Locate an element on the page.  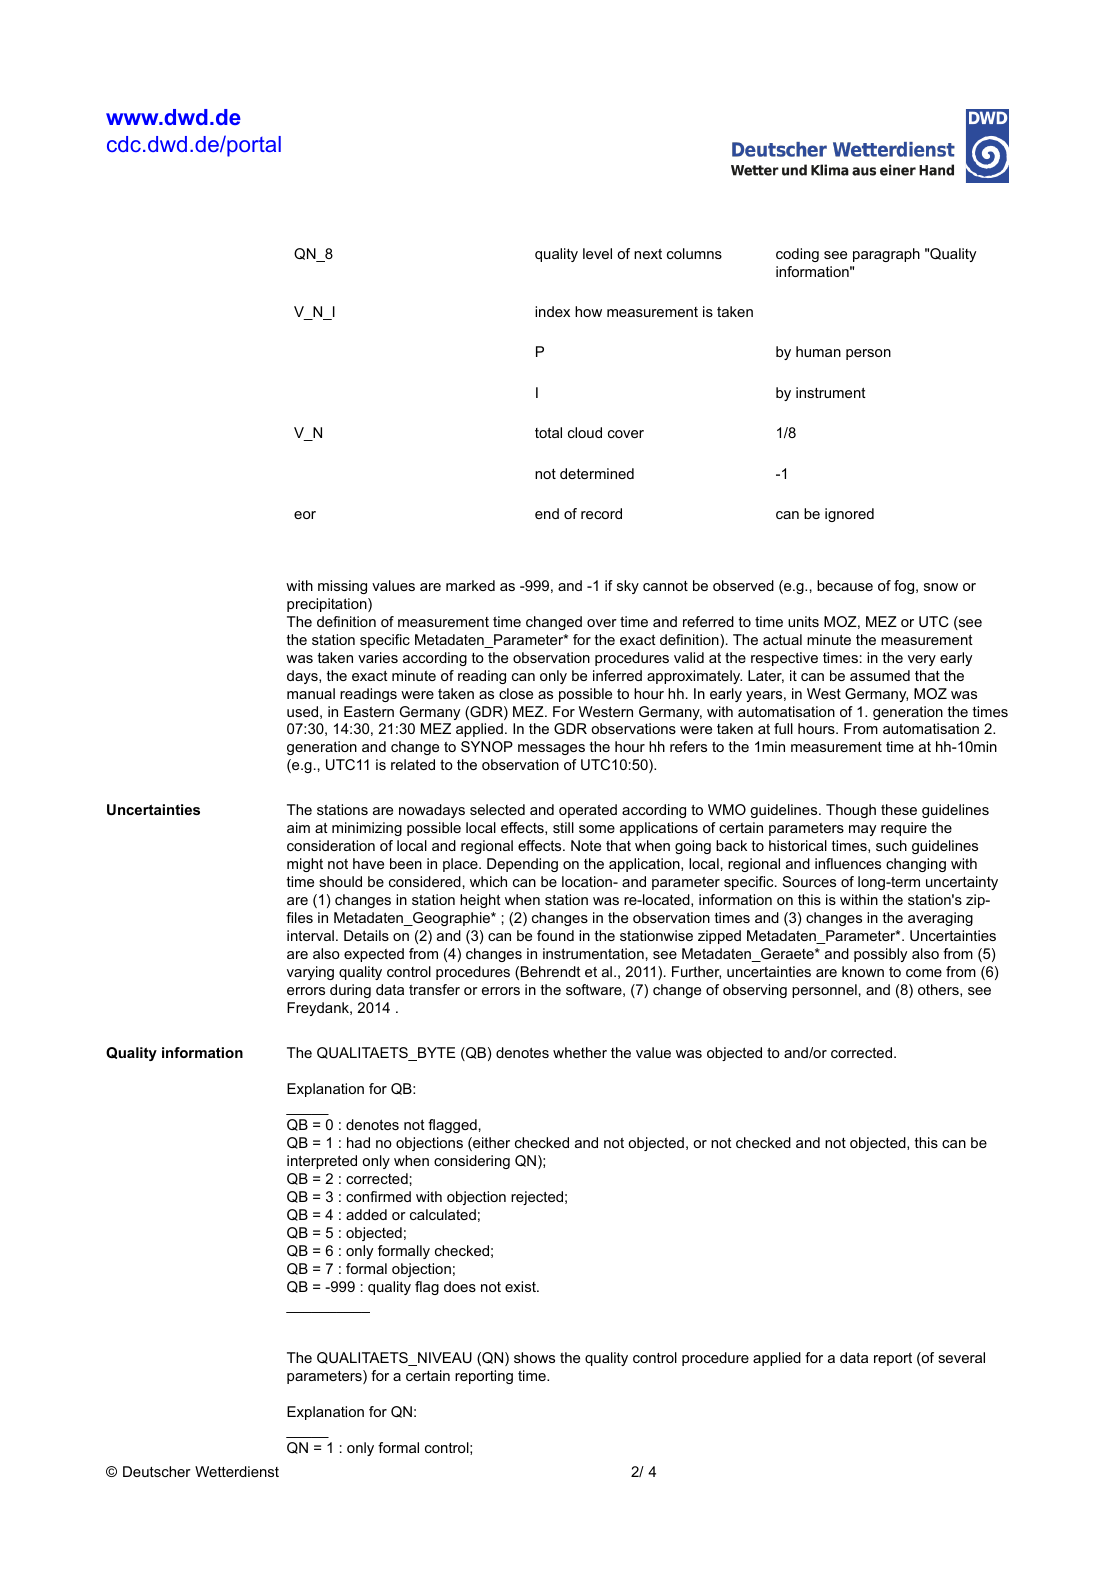
index is located at coordinates (552, 311).
